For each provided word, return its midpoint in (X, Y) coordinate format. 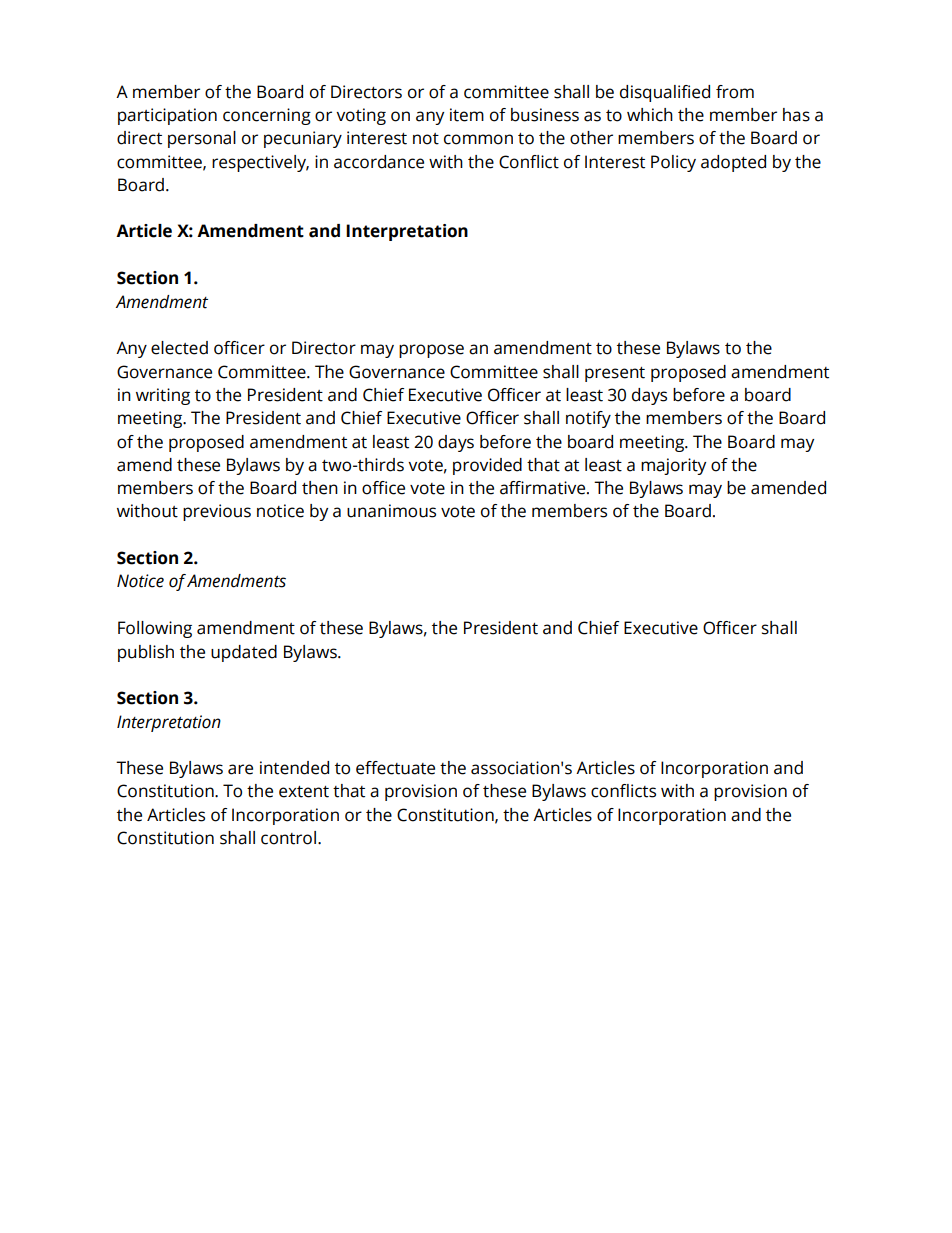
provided (487, 466)
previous (217, 512)
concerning (267, 116)
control (288, 838)
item (467, 115)
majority (673, 466)
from (735, 92)
